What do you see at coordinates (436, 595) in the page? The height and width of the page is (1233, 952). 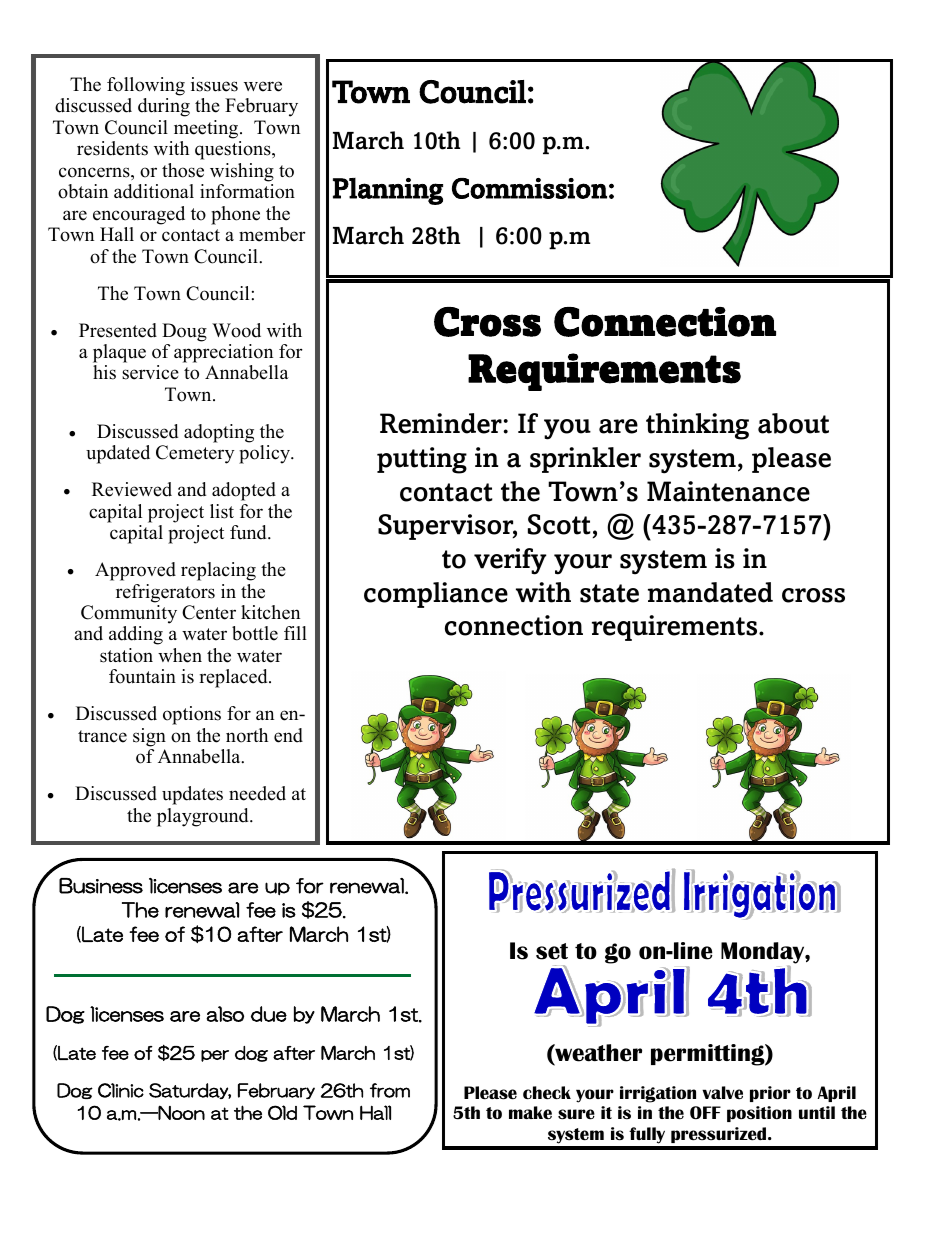 I see `compliance` at bounding box center [436, 595].
